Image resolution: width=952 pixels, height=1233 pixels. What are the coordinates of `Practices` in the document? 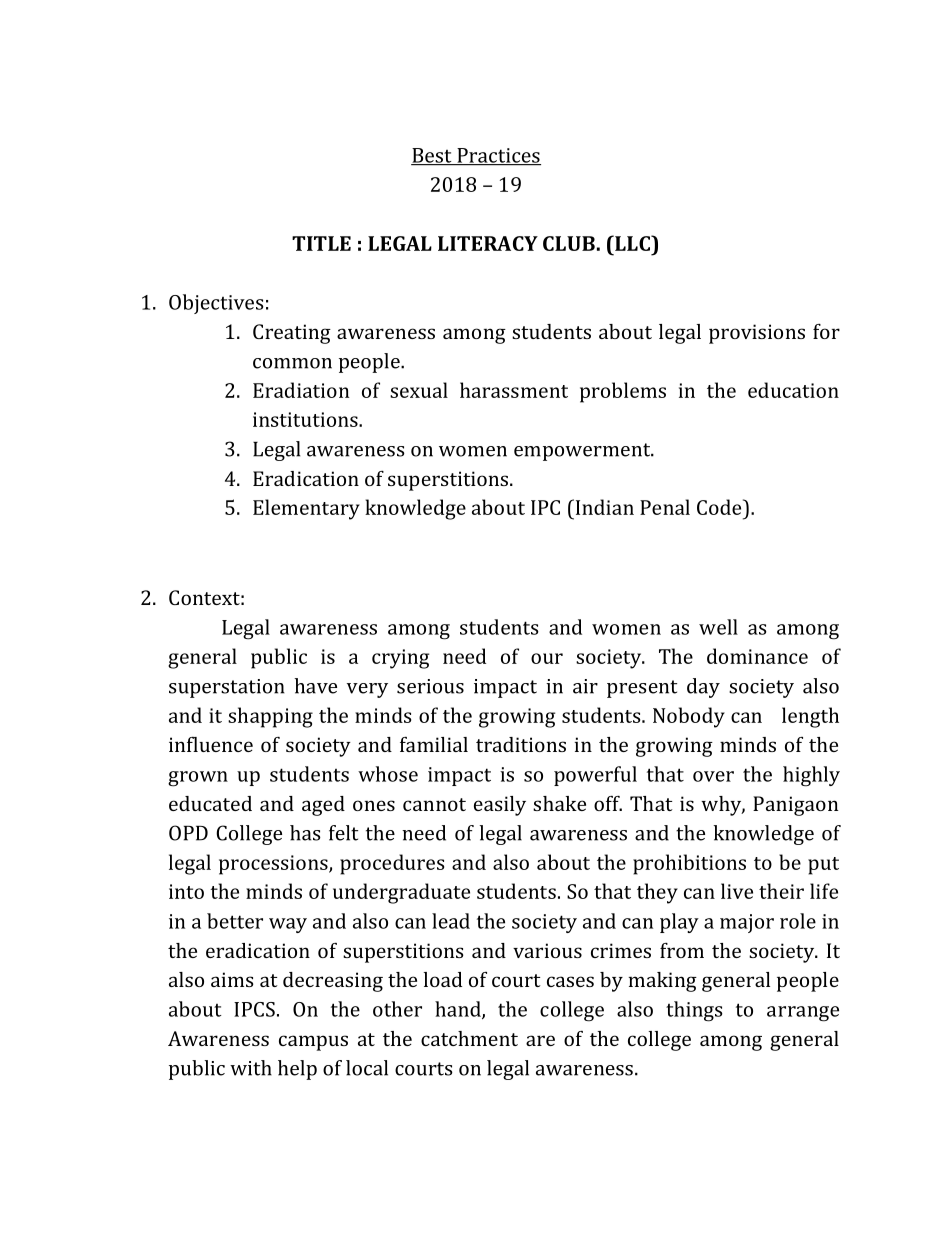 It's located at (498, 156).
